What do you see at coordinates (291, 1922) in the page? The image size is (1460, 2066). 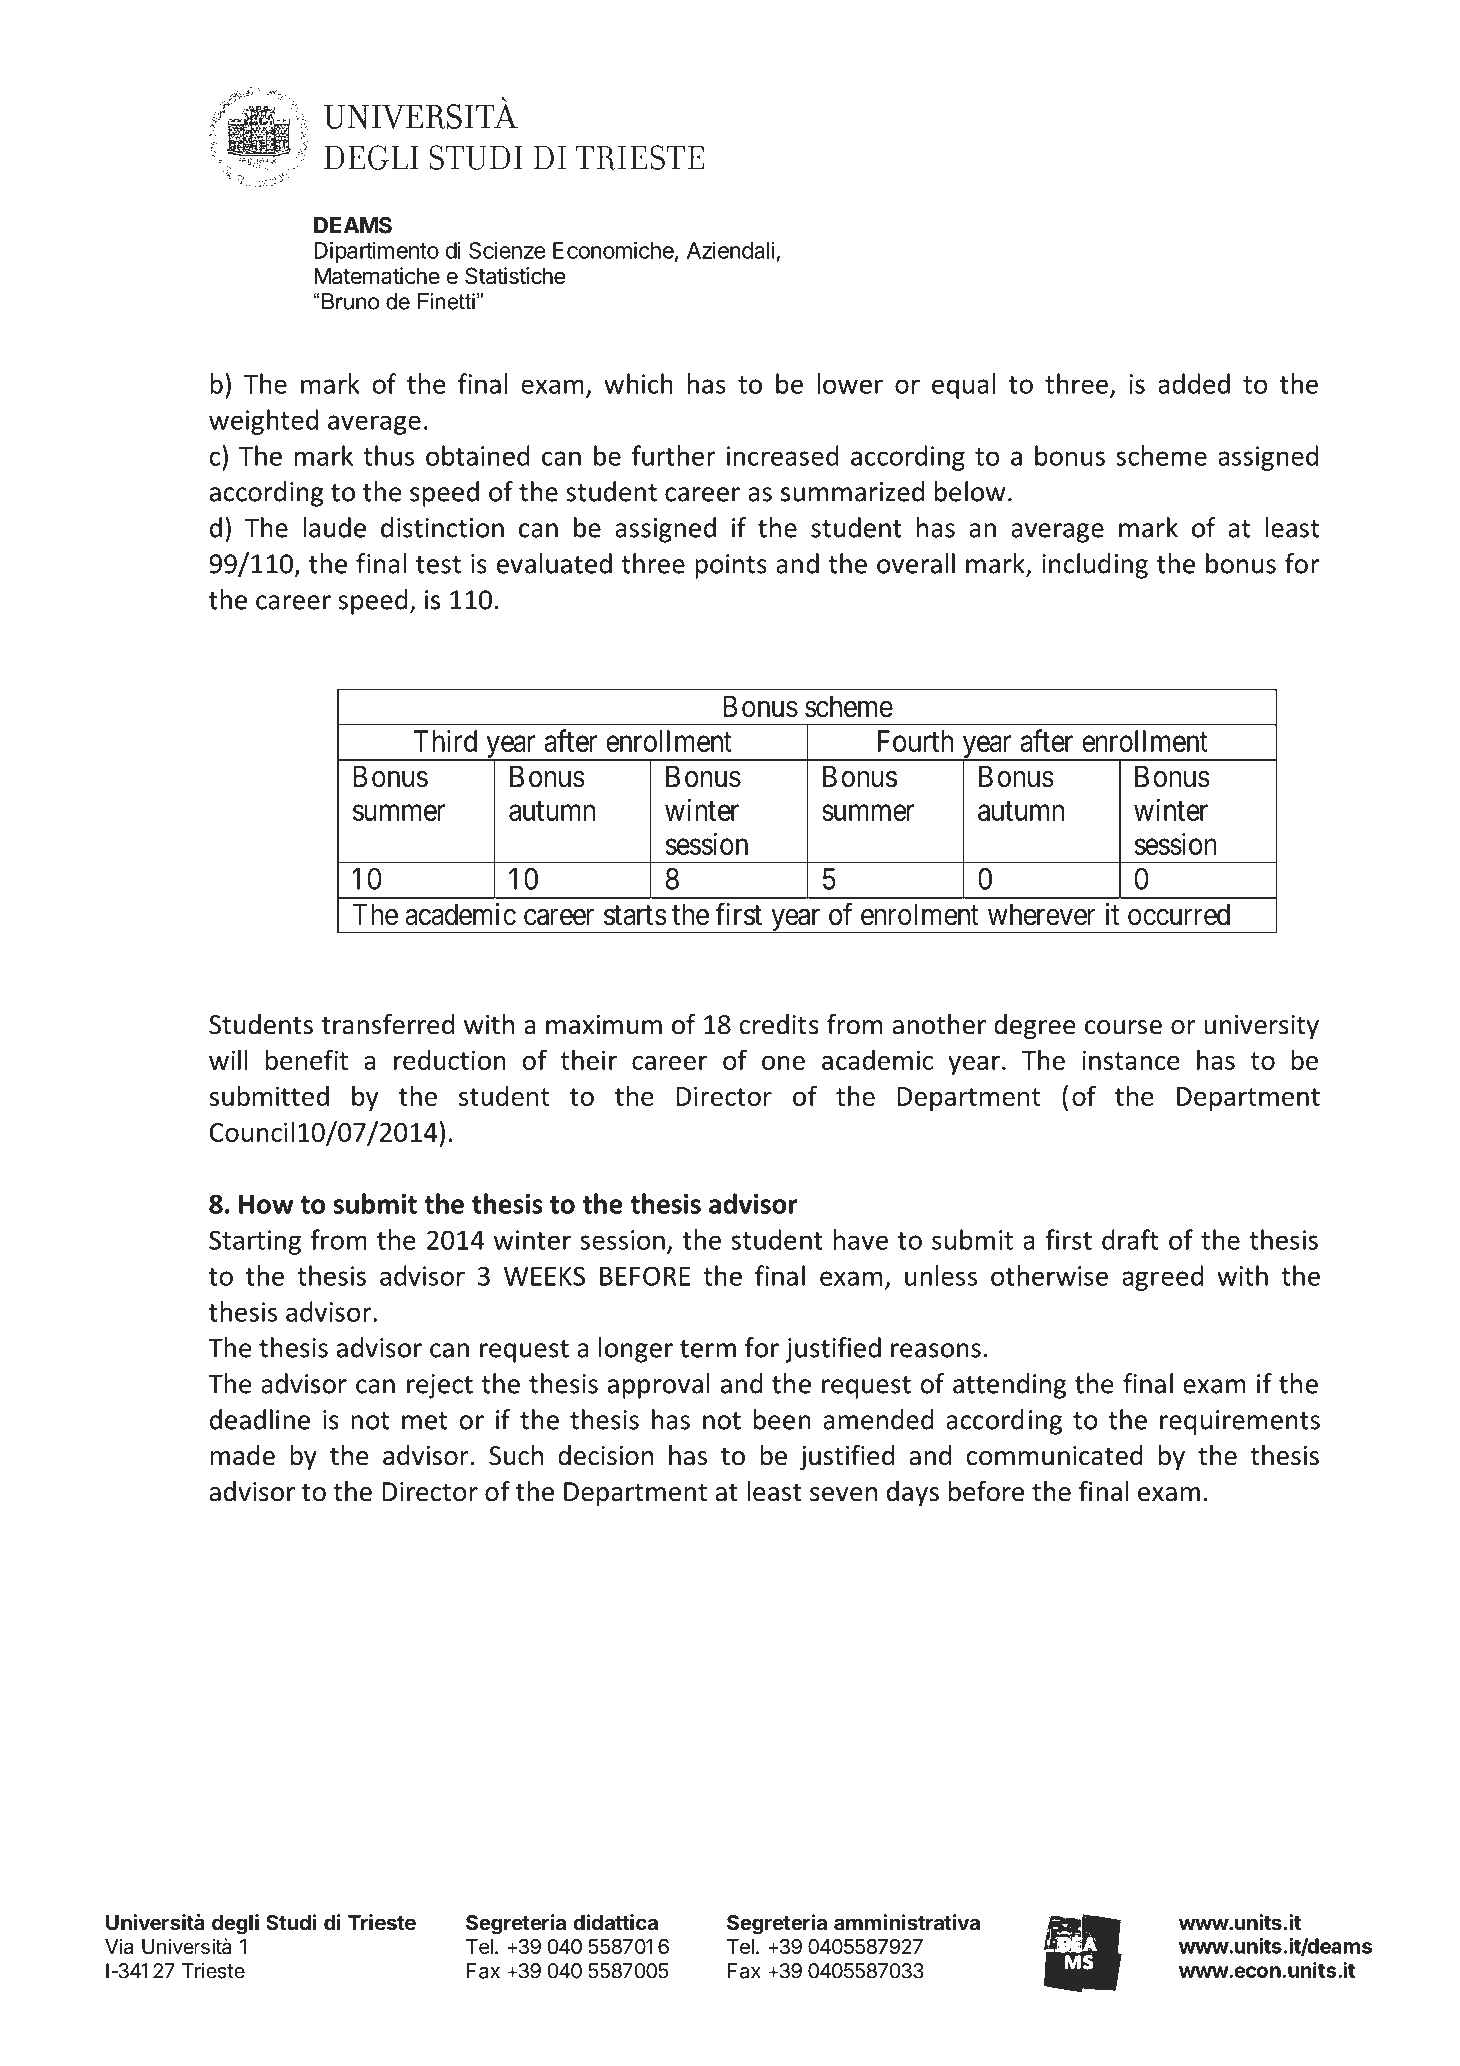 I see `Studi` at bounding box center [291, 1922].
